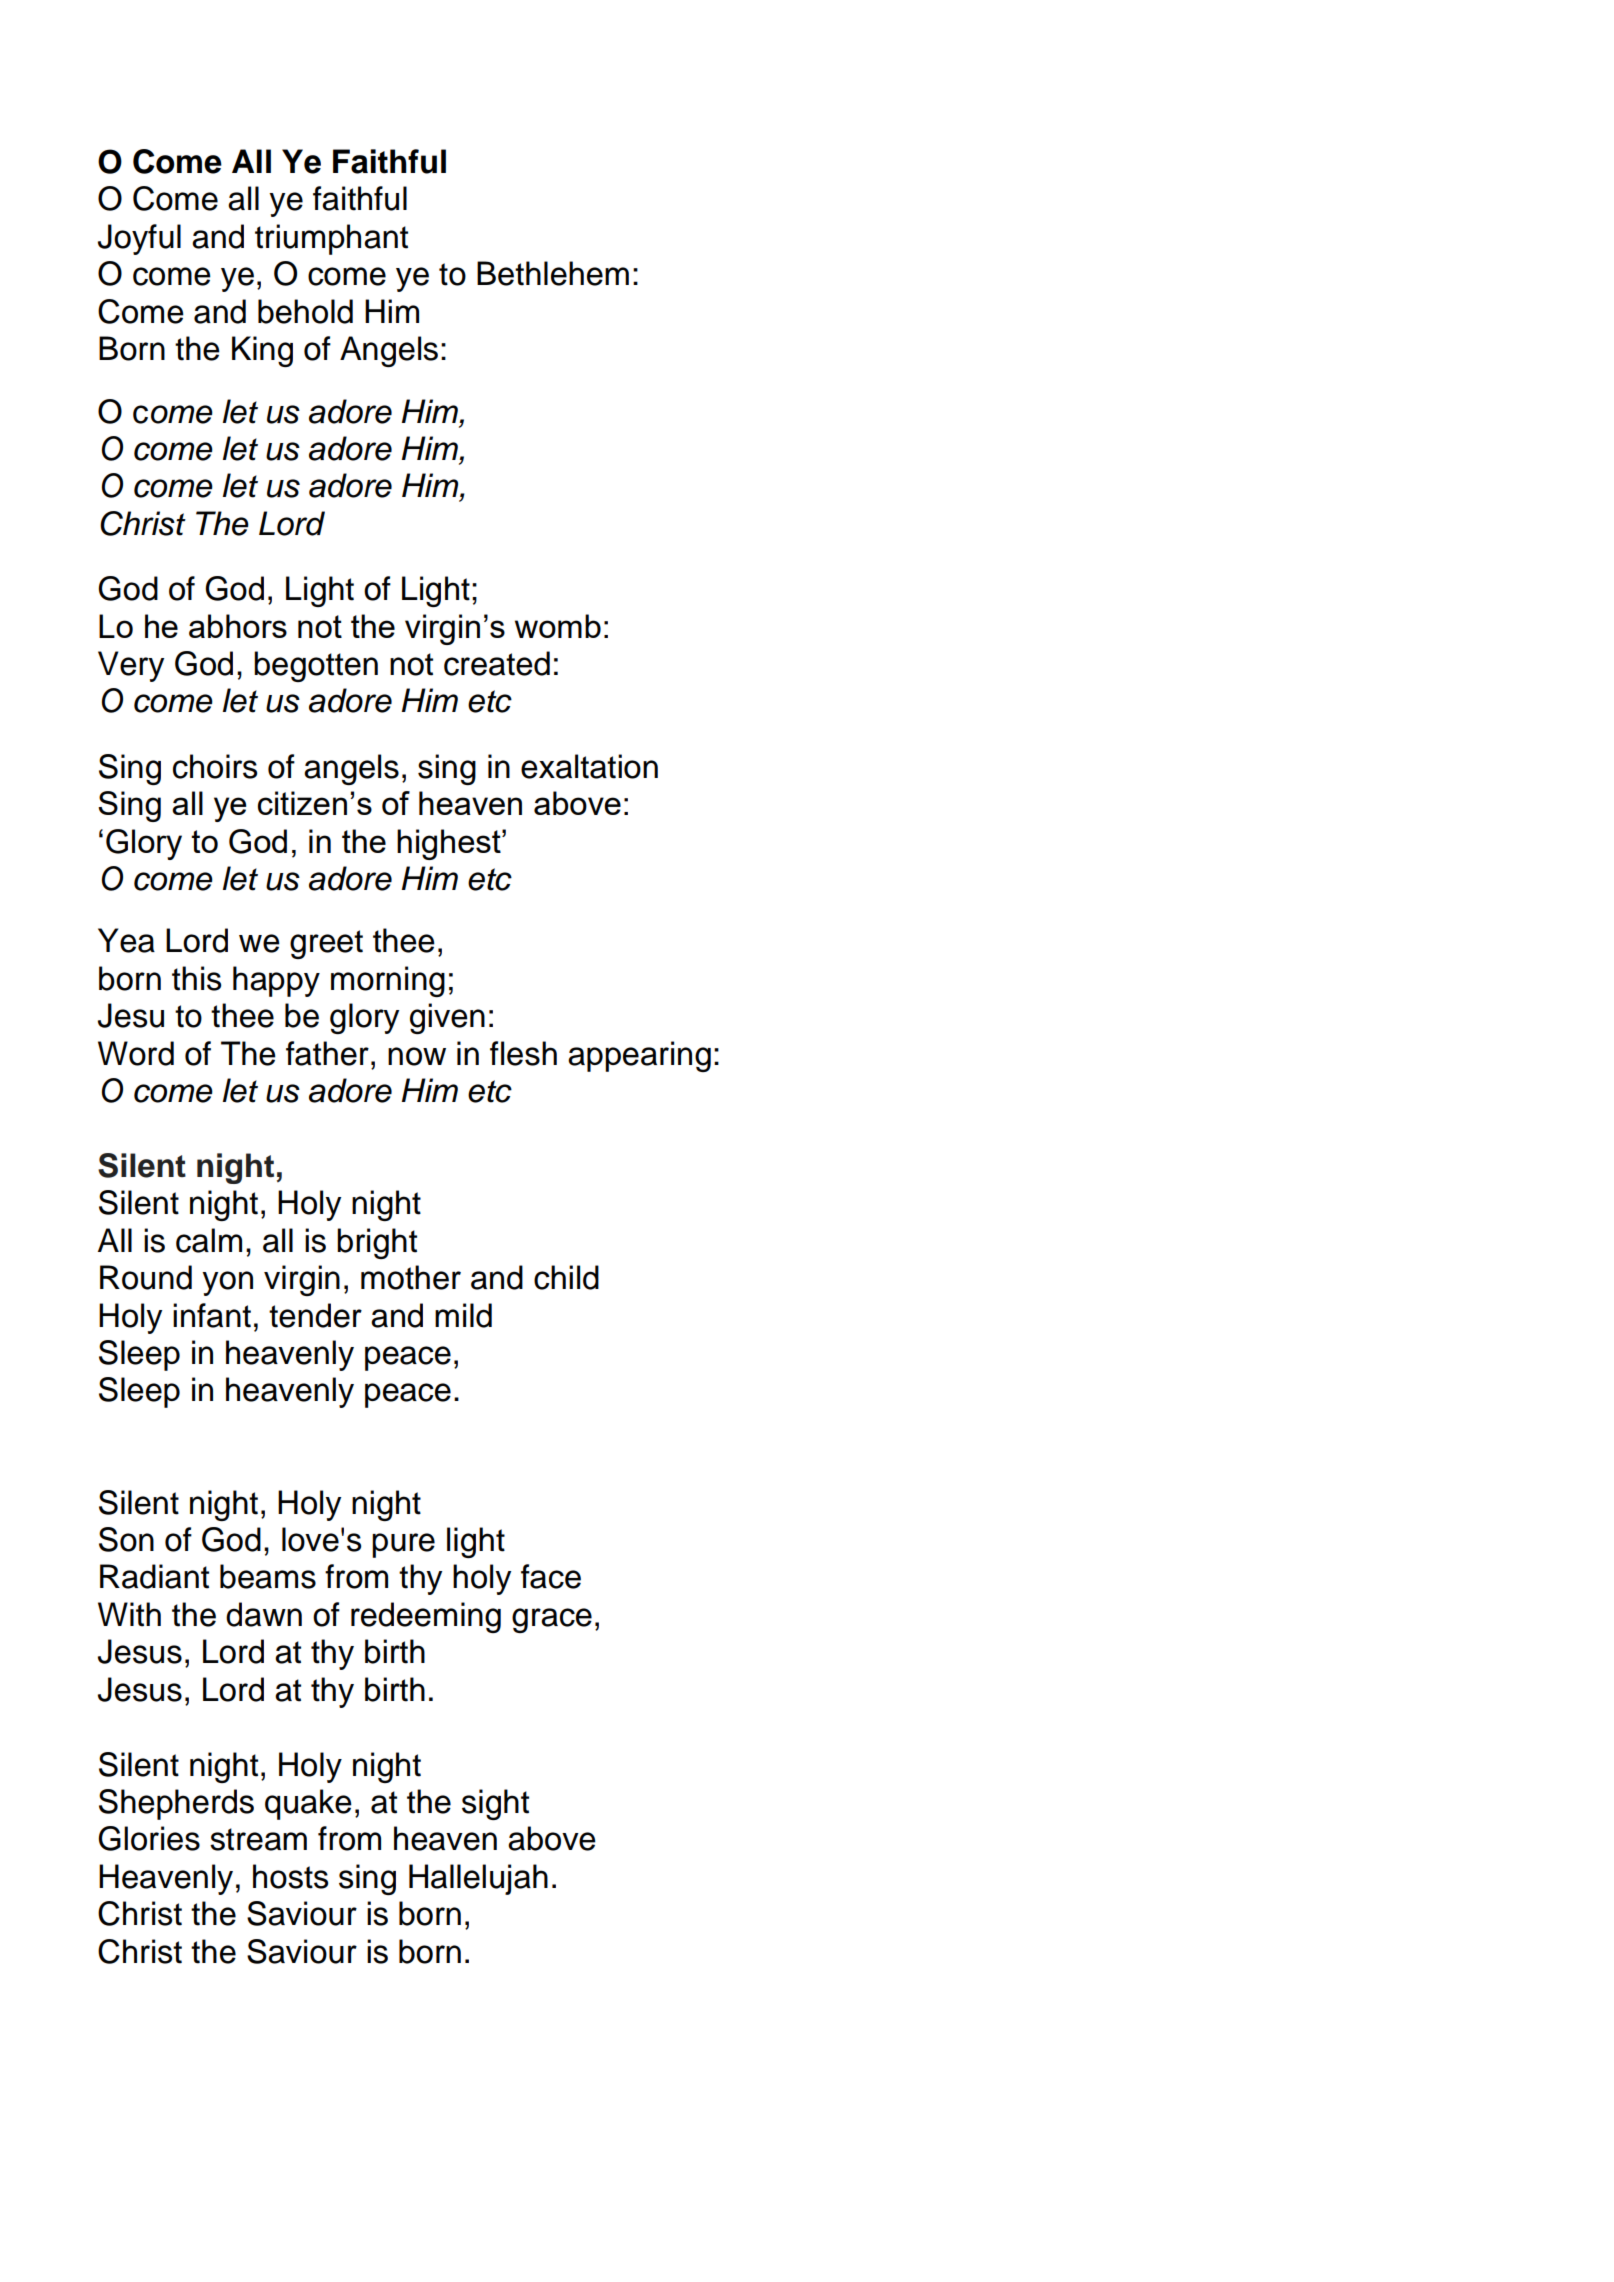 The width and height of the screenshot is (1614, 2282). What do you see at coordinates (331, 239) in the screenshot?
I see `triumphant` at bounding box center [331, 239].
